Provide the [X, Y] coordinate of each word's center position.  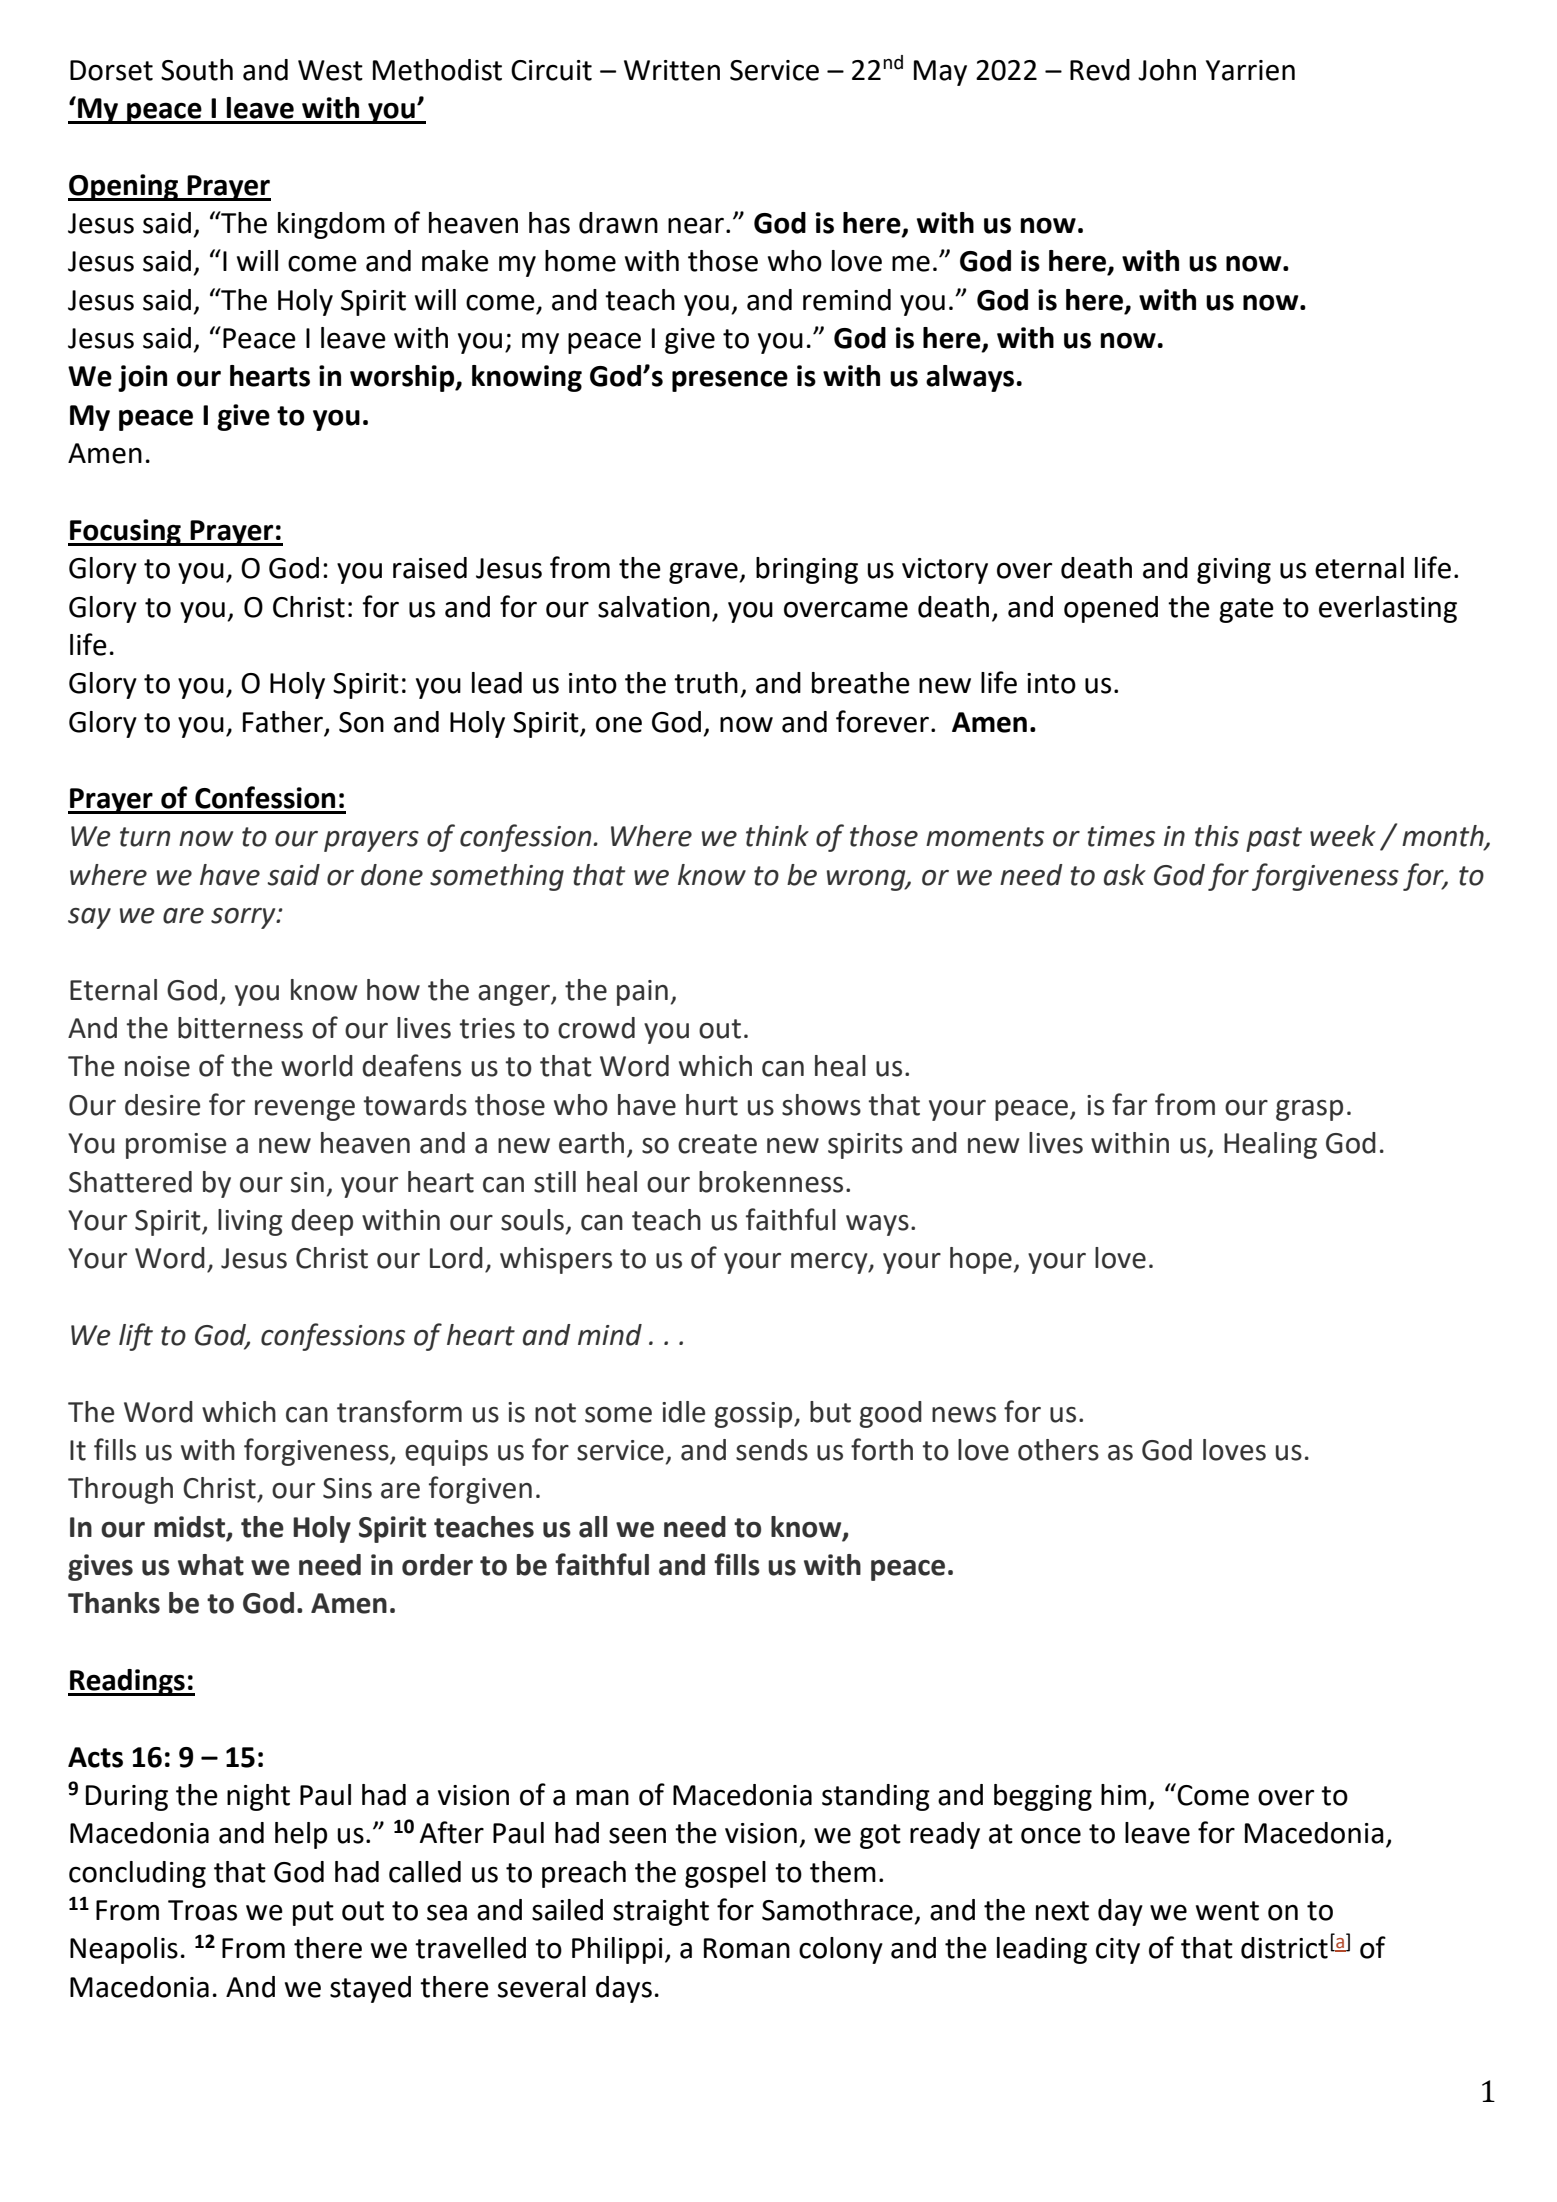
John [1167, 70]
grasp [1309, 1110]
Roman [747, 1948]
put [313, 1913]
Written [672, 70]
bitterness [240, 1028]
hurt [712, 1105]
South [197, 70]
